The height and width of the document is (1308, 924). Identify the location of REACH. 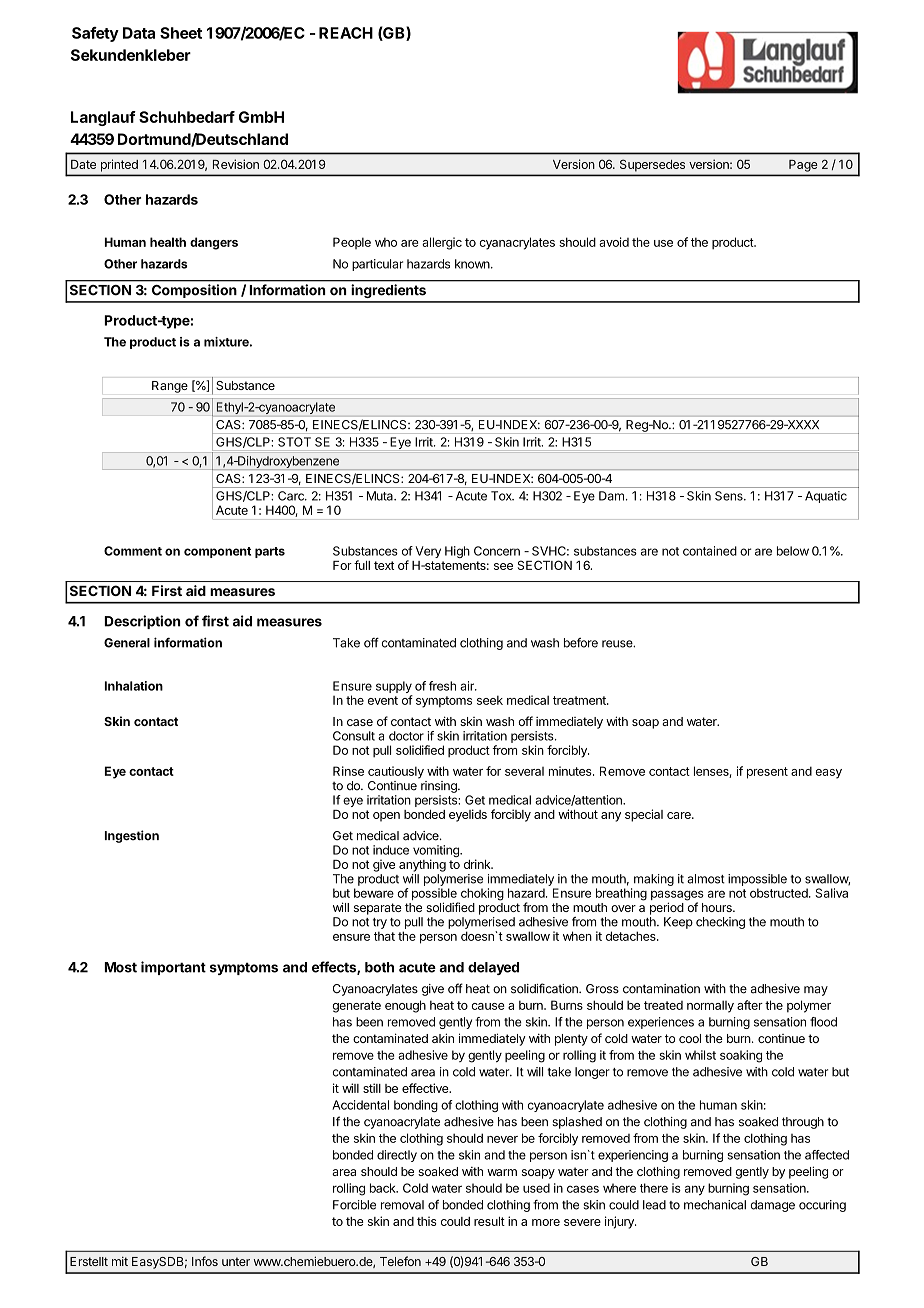
(346, 33).
